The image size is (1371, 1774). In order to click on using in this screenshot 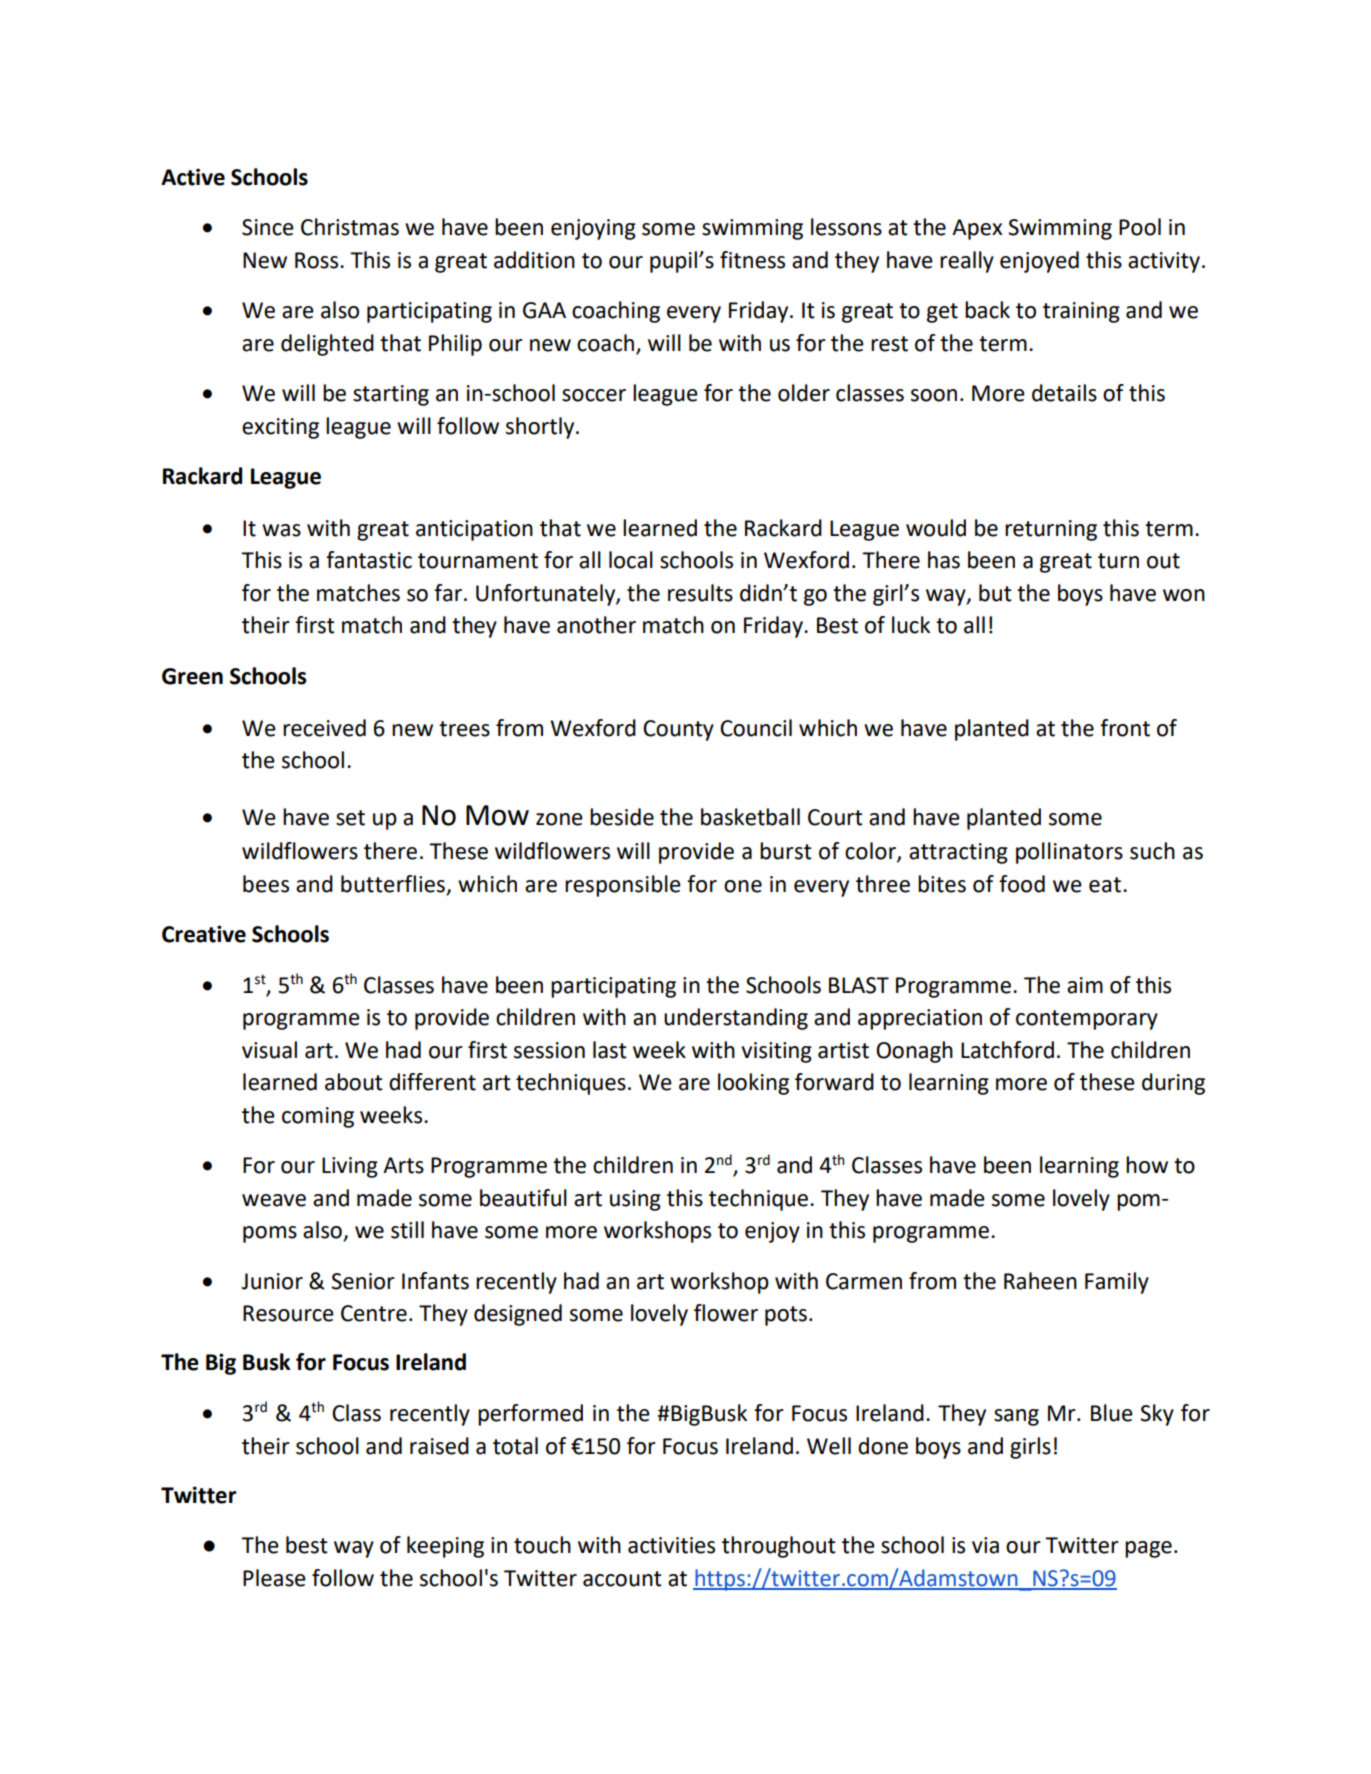, I will do `click(635, 1200)`.
